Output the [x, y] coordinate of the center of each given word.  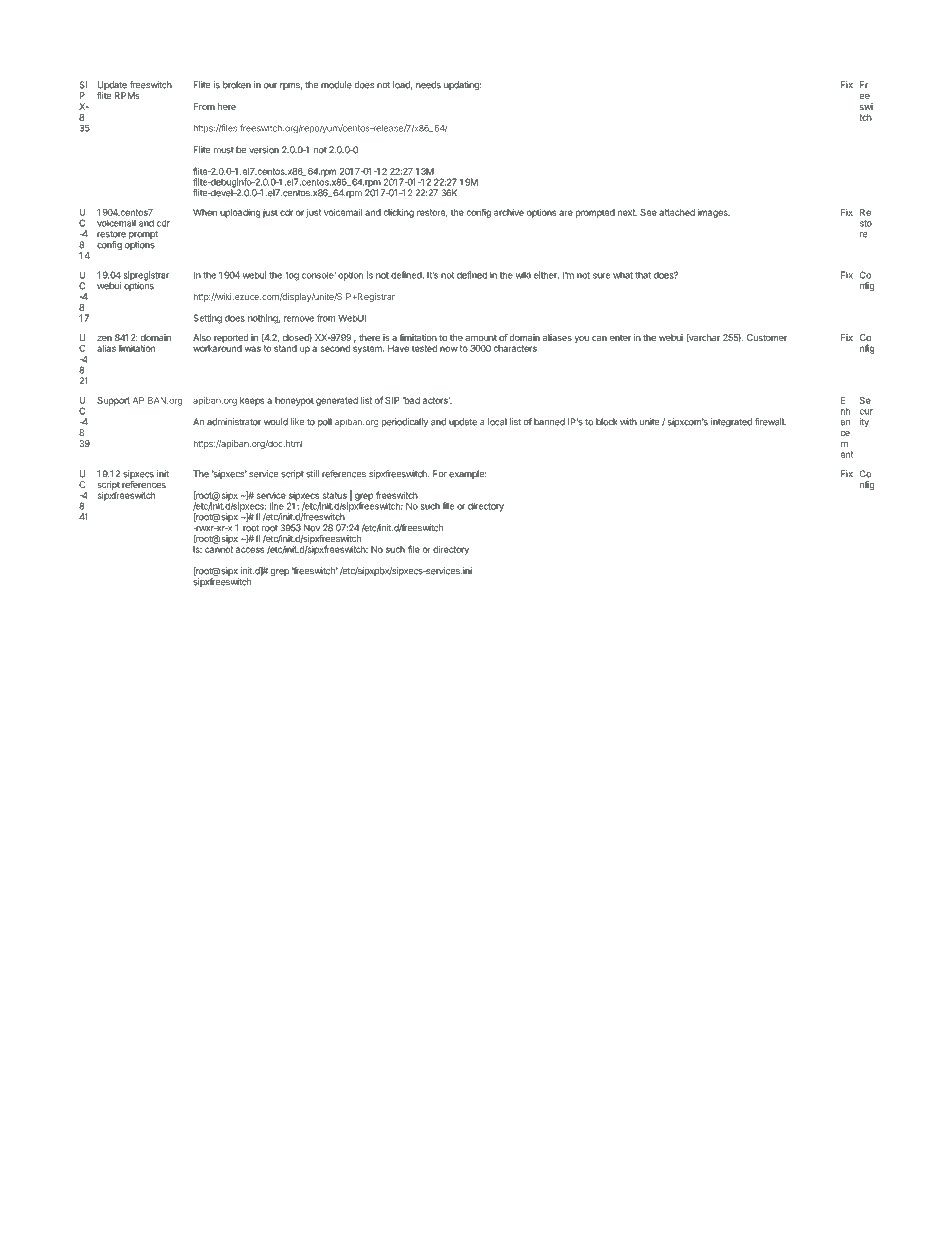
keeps [252, 401]
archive [509, 212]
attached [677, 212]
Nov [312, 528]
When [205, 212]
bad [411, 400]
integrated [731, 422]
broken [237, 85]
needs [428, 85]
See [648, 212]
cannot [219, 549]
